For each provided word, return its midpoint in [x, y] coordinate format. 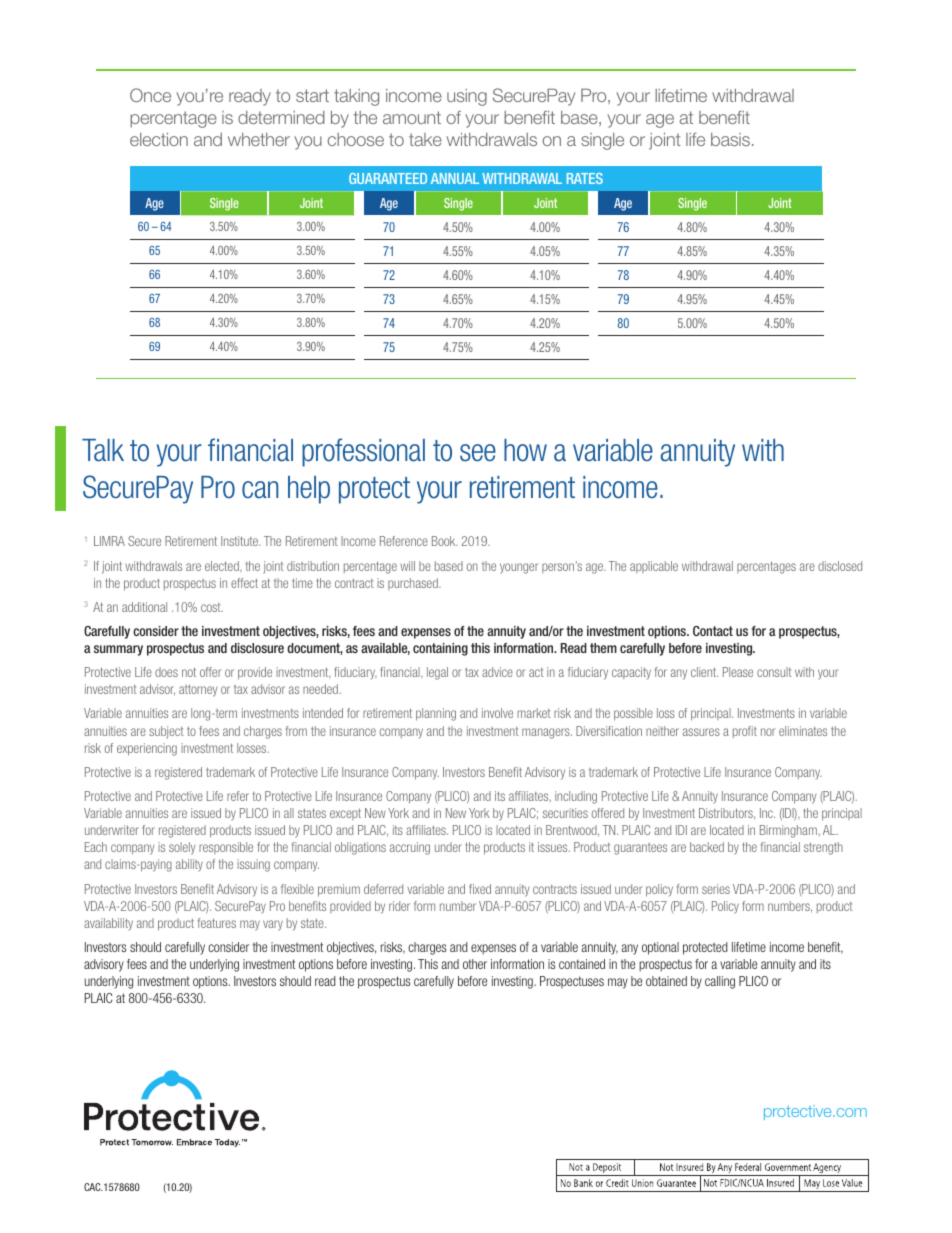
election [159, 139]
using [467, 97]
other [475, 964]
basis [730, 139]
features [217, 923]
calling [720, 982]
